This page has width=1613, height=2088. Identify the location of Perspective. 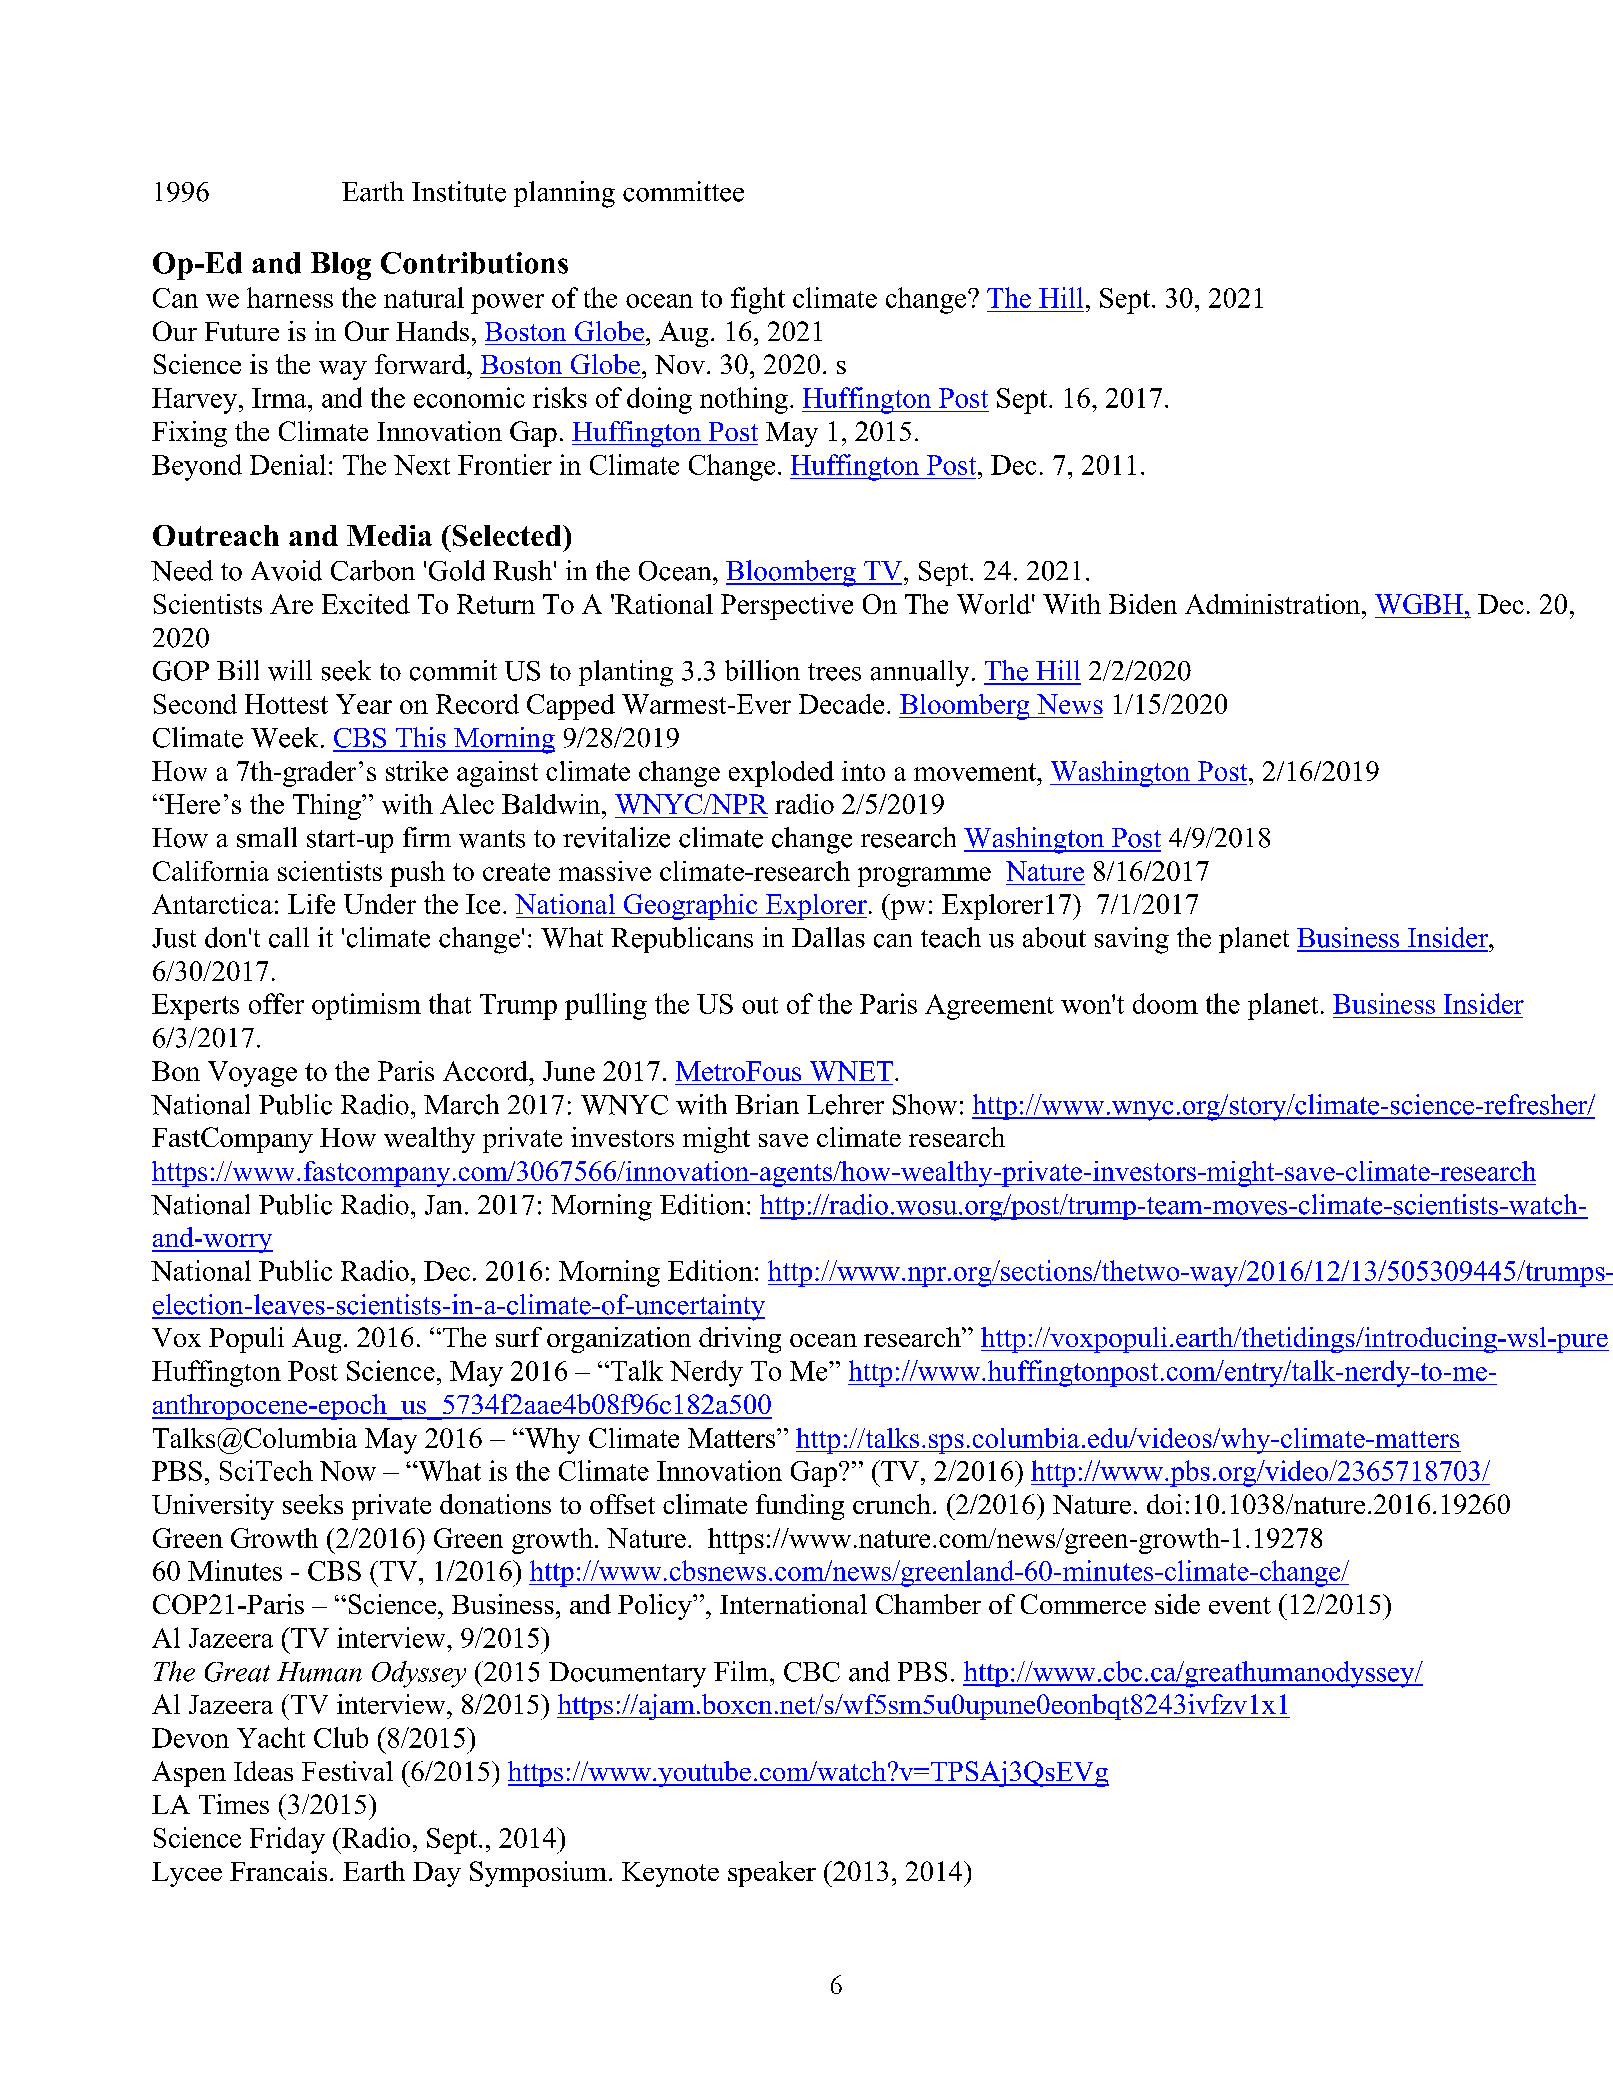
(787, 607).
